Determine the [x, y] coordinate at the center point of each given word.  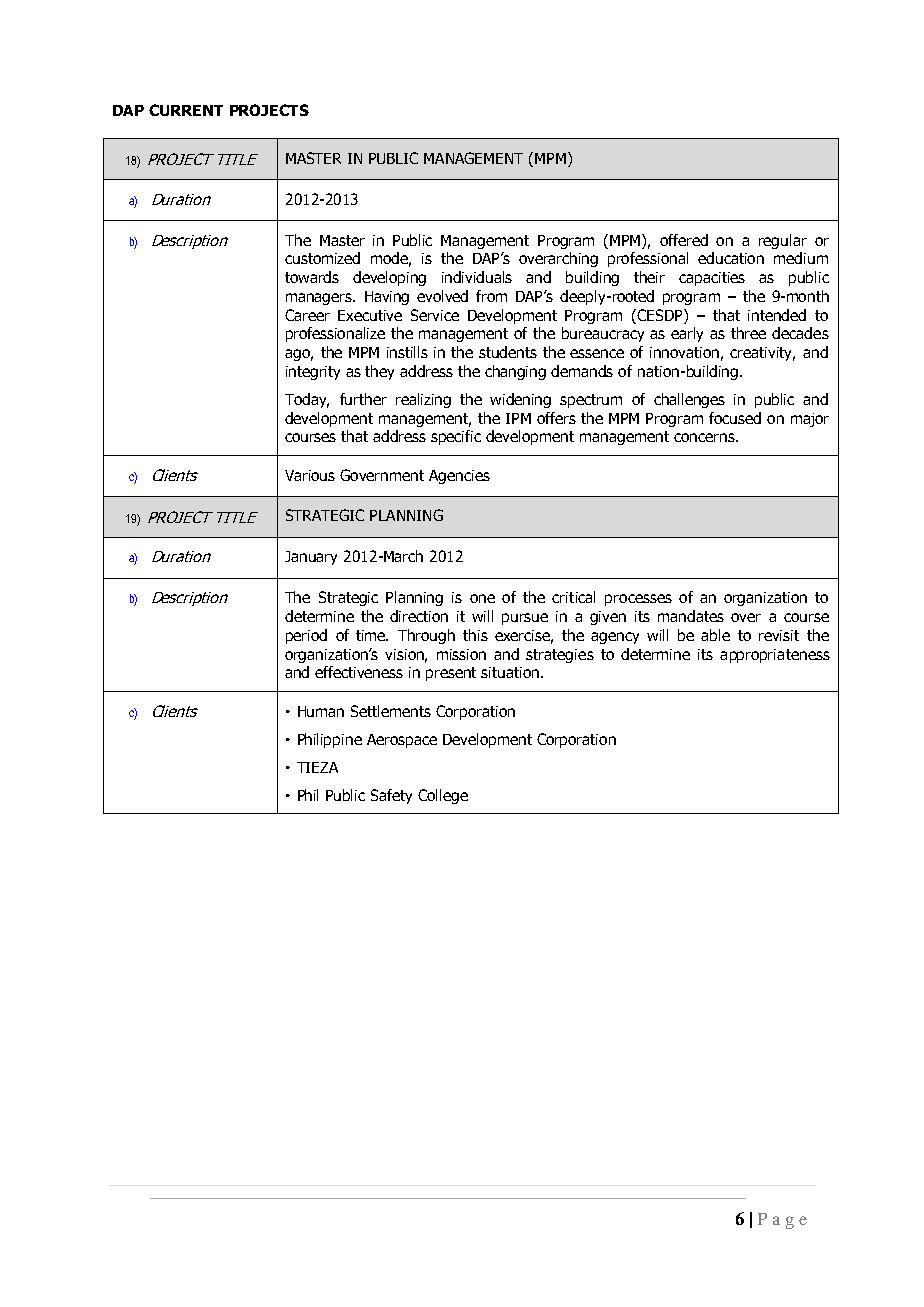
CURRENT [186, 110]
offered [684, 240]
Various [310, 475]
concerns [705, 437]
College [443, 796]
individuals [477, 277]
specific [456, 437]
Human [321, 711]
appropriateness [775, 656]
